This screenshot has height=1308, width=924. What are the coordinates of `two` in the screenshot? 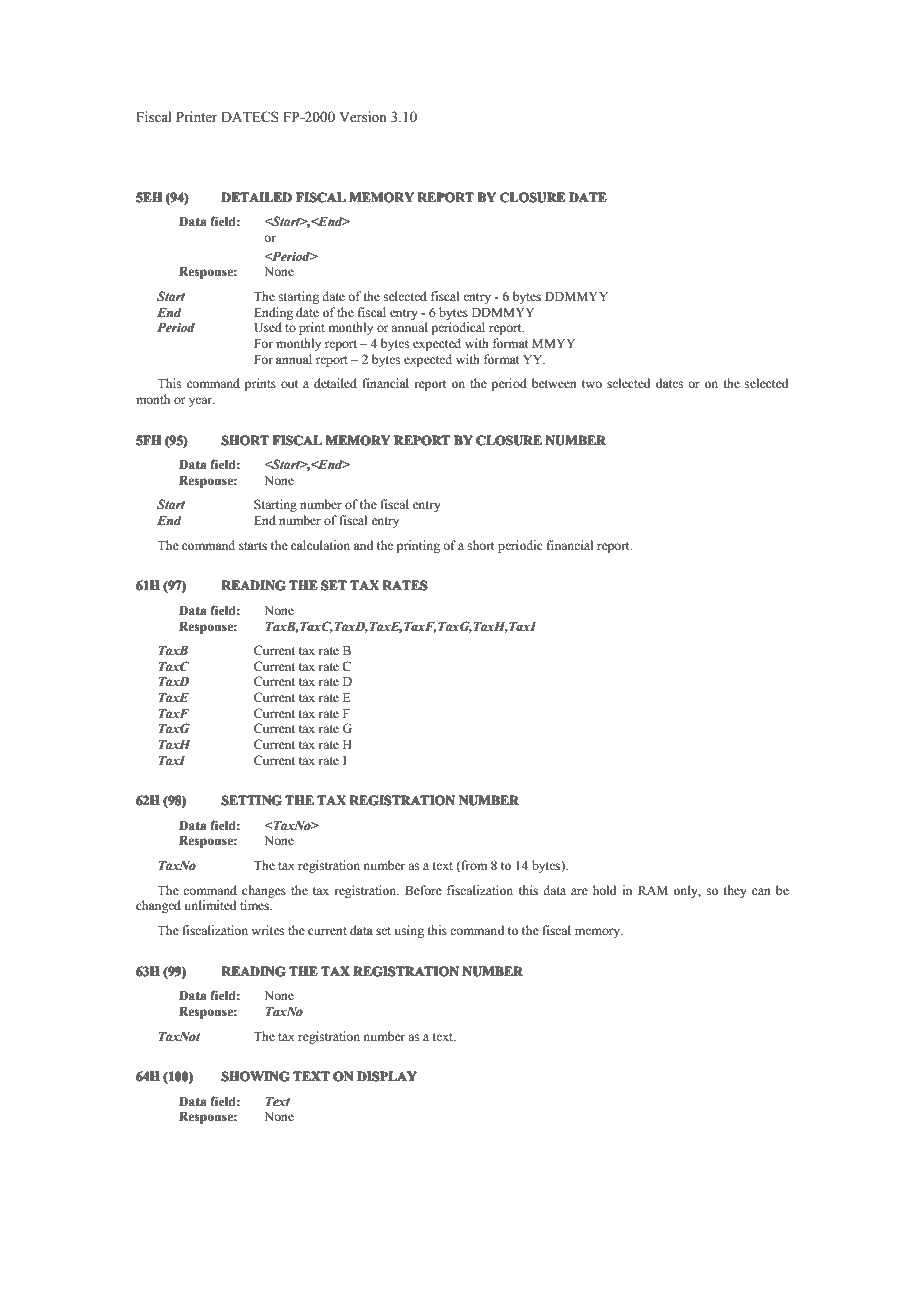 It's located at (592, 384).
